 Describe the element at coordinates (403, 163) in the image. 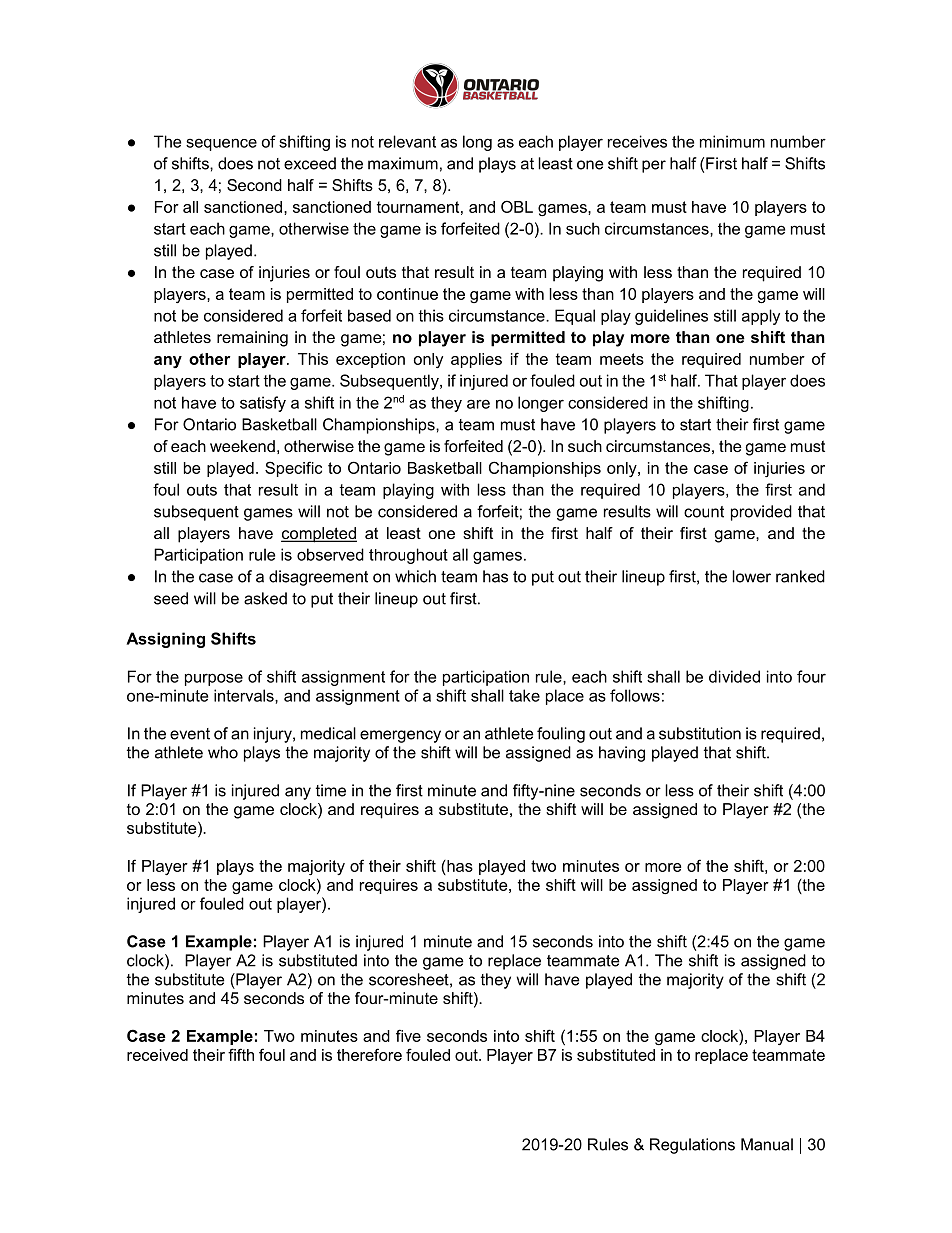

I see `maximum` at that location.
